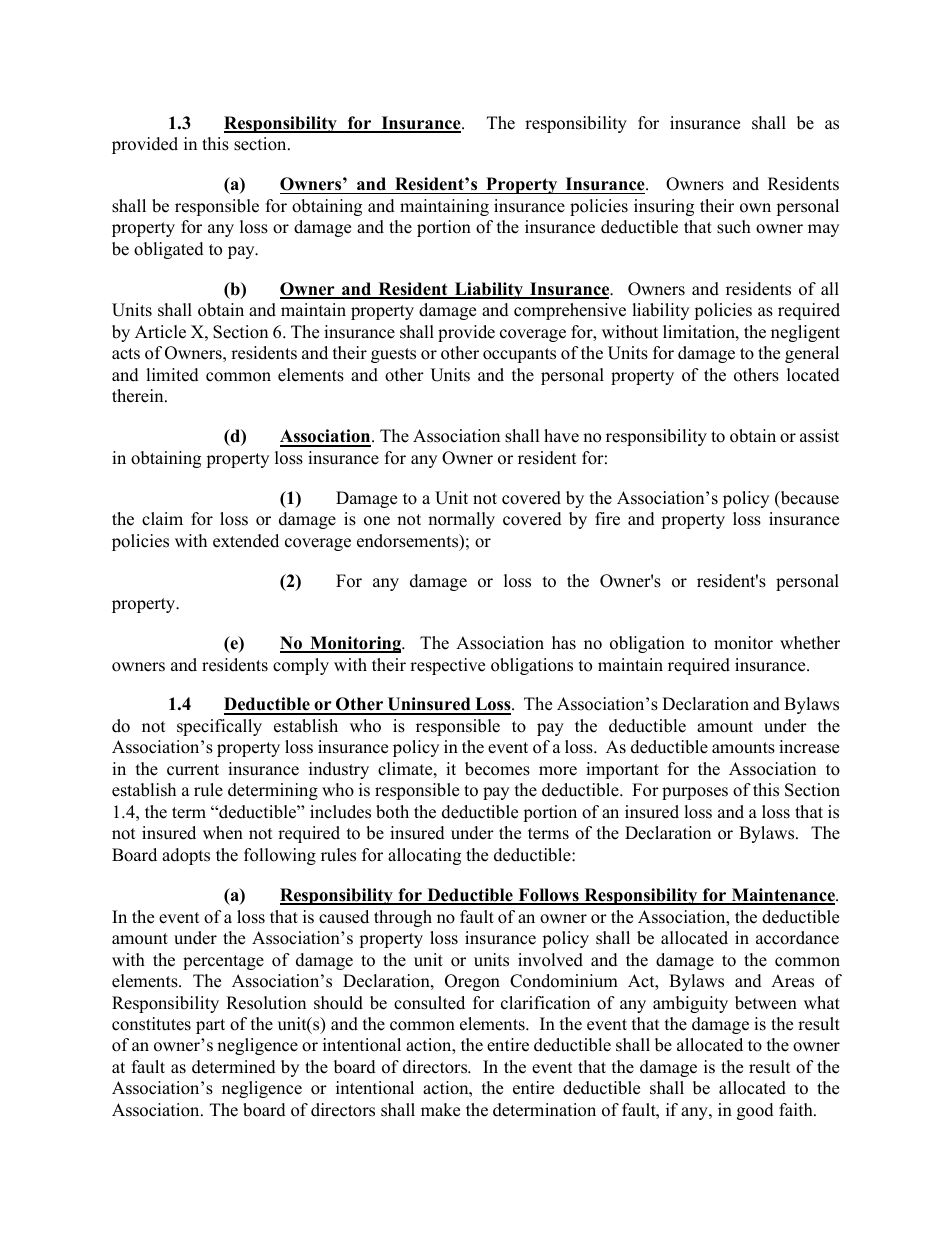 The width and height of the page is (952, 1233). I want to click on becomes, so click(497, 769).
